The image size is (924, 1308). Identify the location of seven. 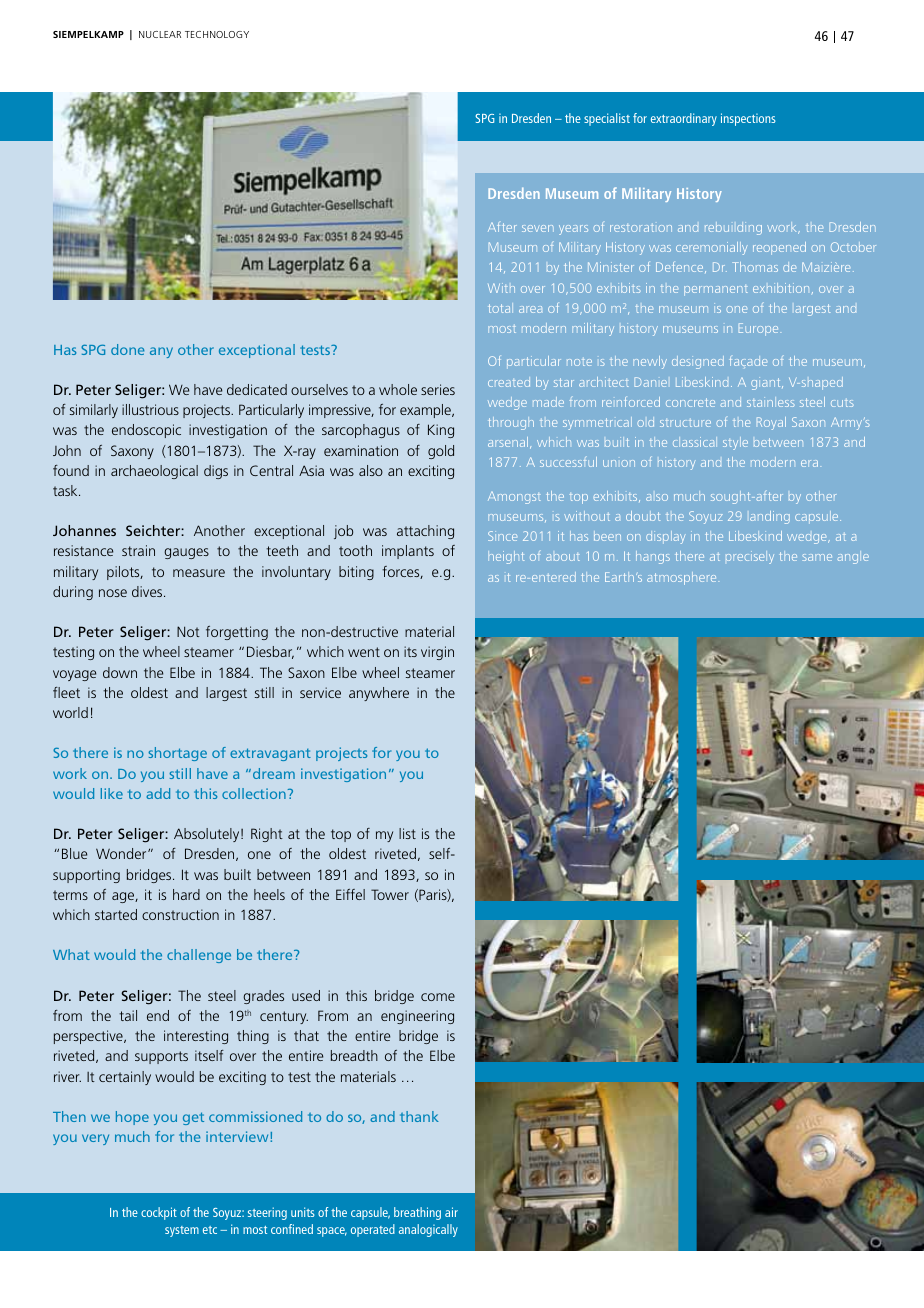
(538, 228).
